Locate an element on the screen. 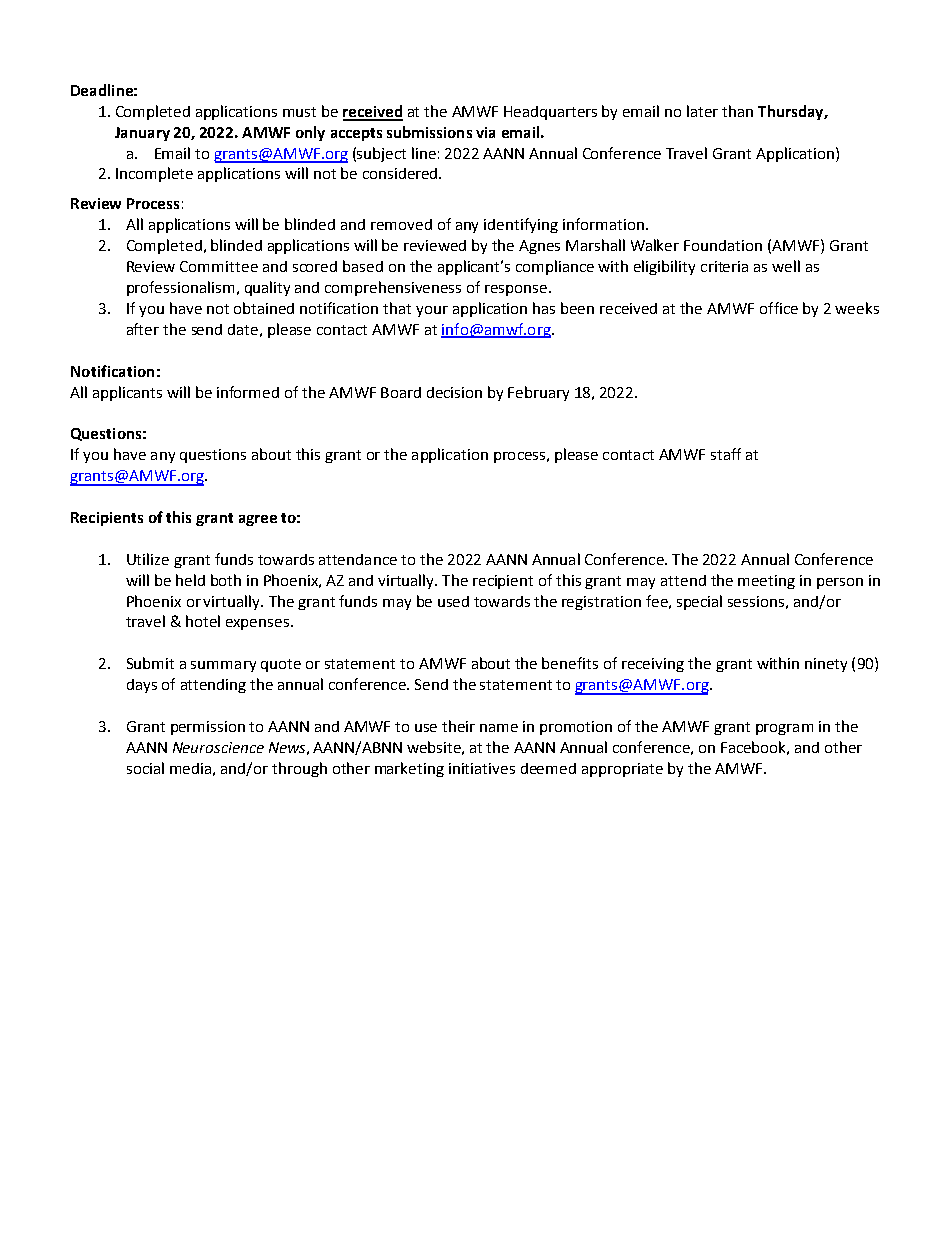 The height and width of the screenshot is (1233, 952). both is located at coordinates (226, 580).
